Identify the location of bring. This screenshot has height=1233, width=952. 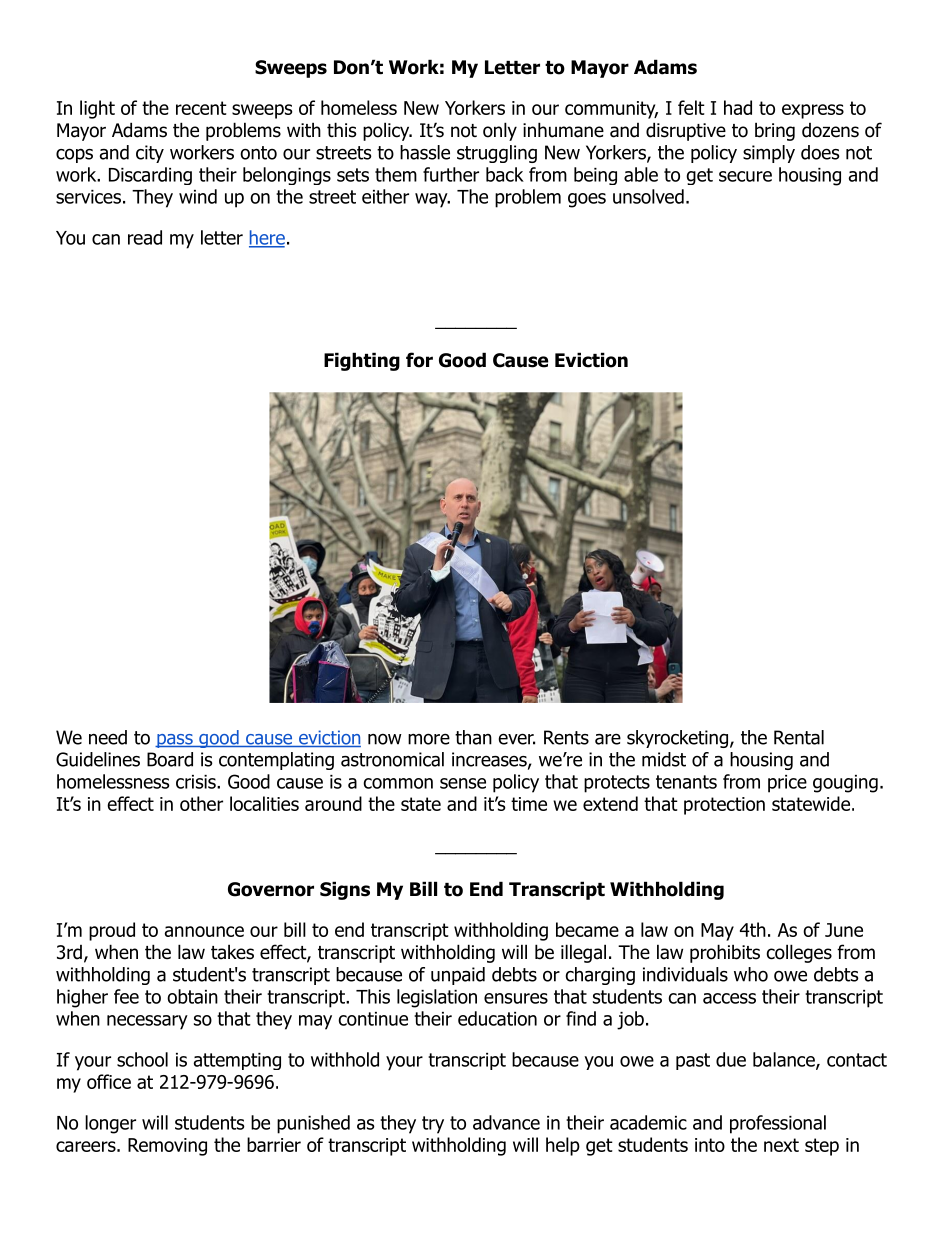
(775, 131).
